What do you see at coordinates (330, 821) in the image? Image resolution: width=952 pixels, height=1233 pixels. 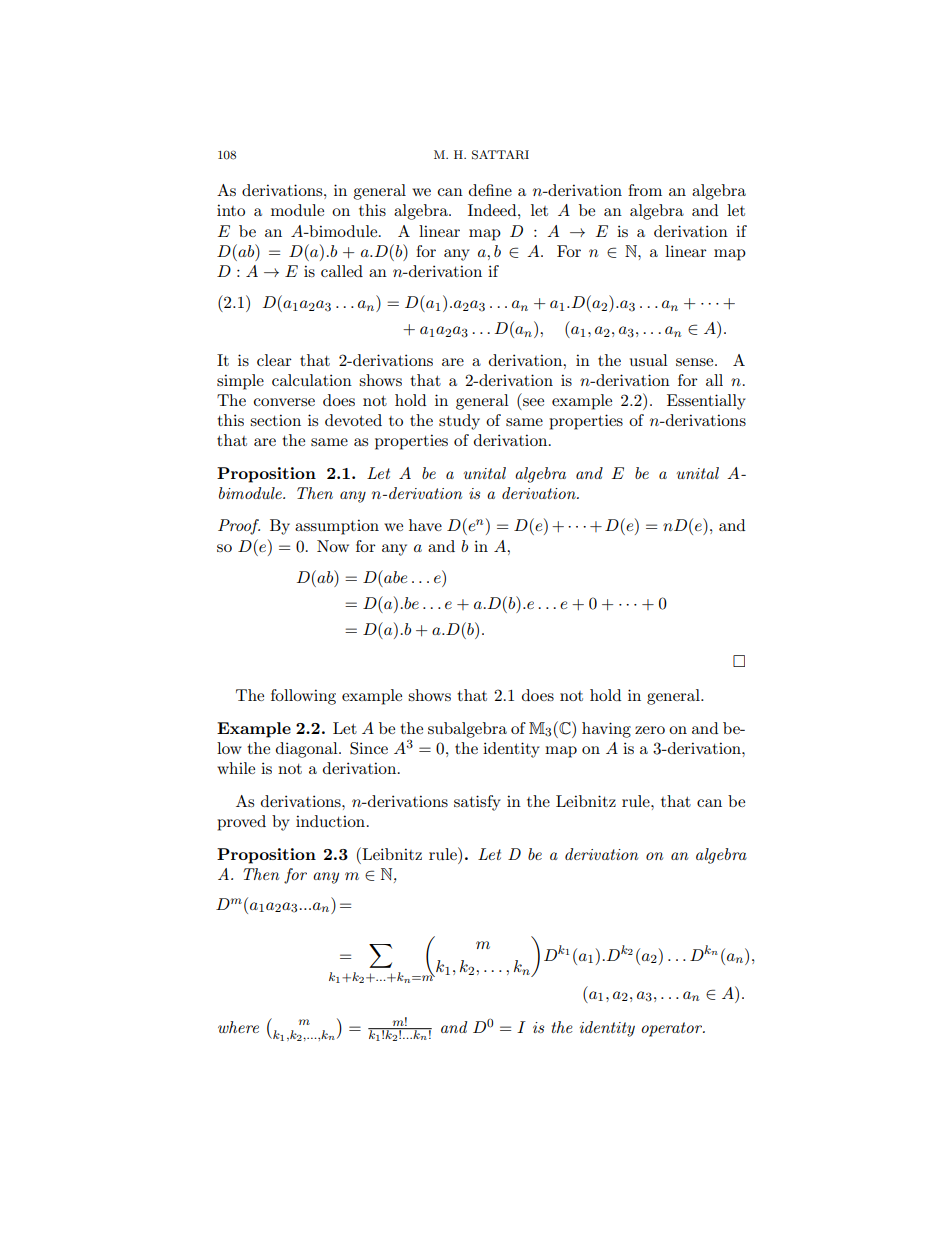 I see `induction` at bounding box center [330, 821].
